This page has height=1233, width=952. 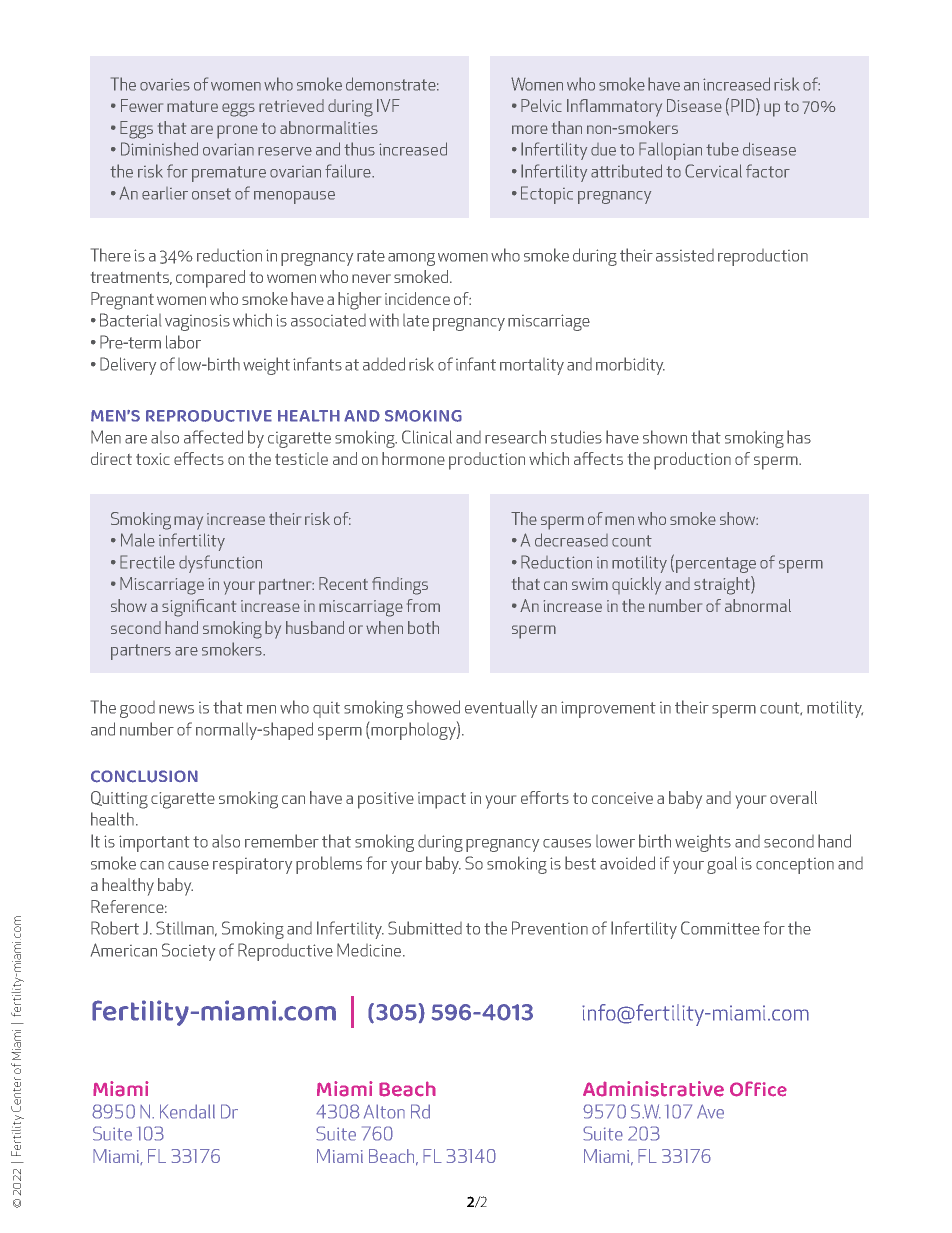 I want to click on IVF, so click(x=388, y=105).
